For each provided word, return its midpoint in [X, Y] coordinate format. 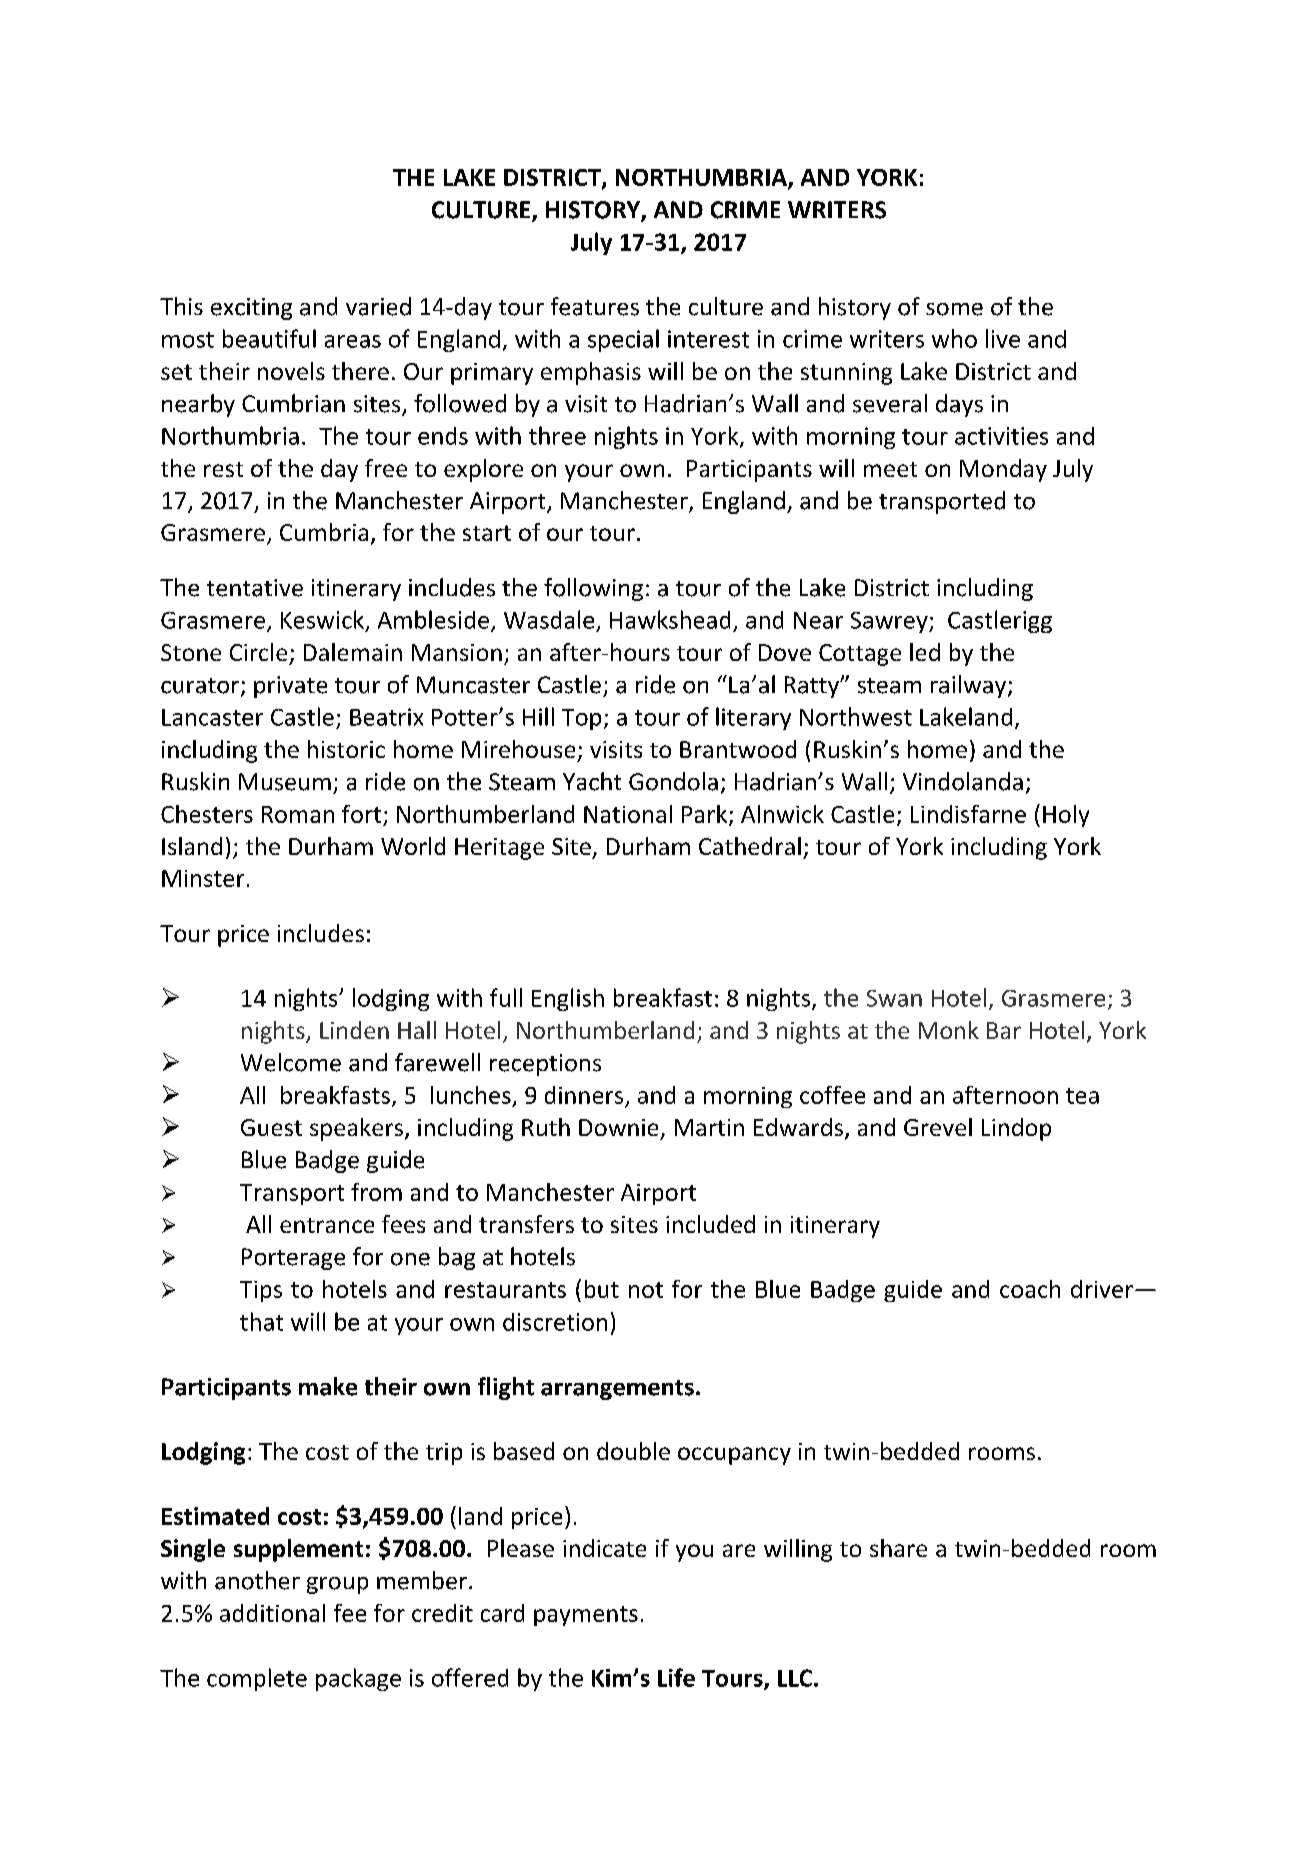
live [1003, 338]
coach [1030, 1289]
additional [272, 1613]
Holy [1066, 816]
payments [586, 1616]
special [623, 340]
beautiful [269, 338]
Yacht [592, 781]
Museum [285, 782]
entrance [327, 1225]
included [710, 1224]
